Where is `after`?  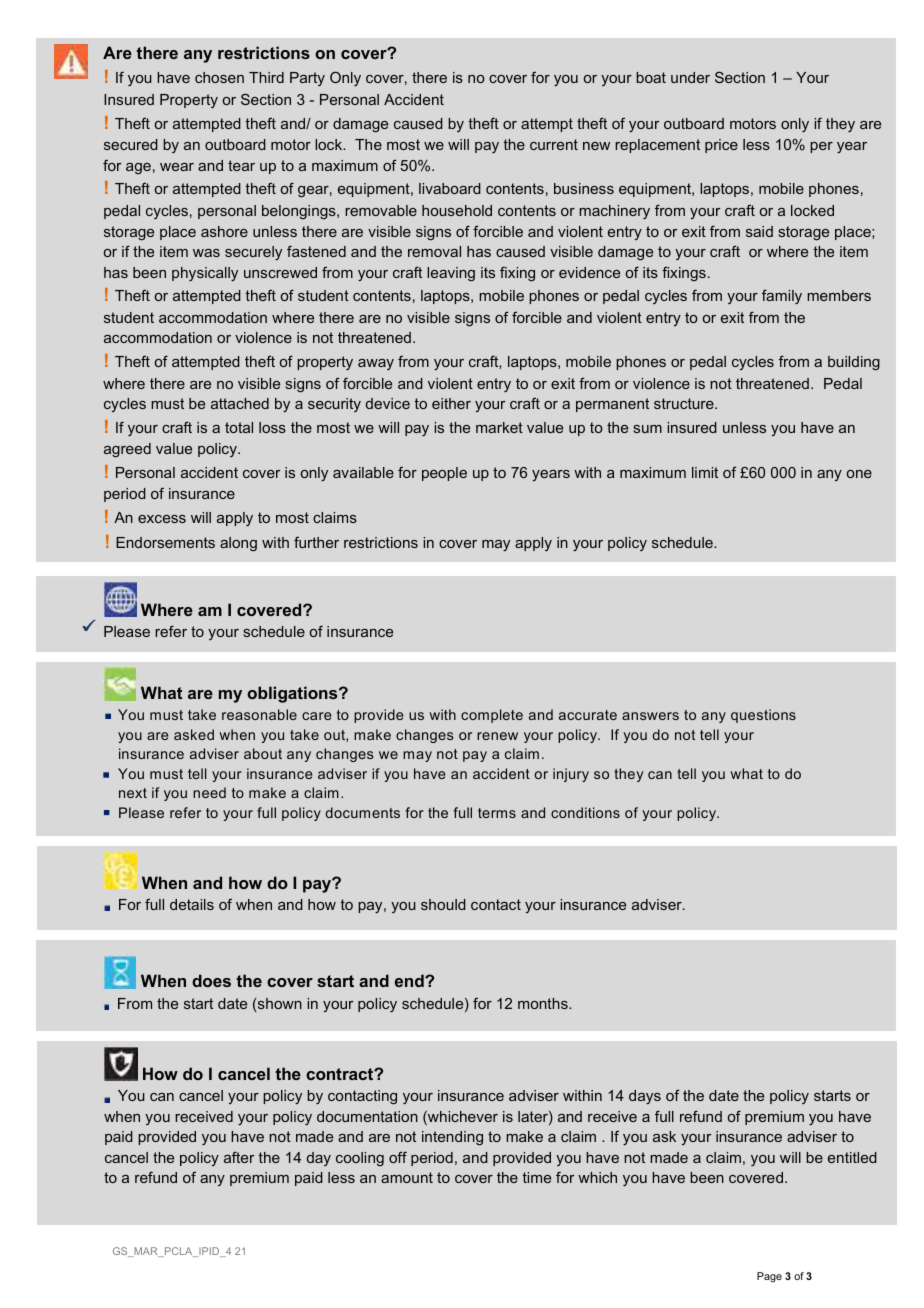
after is located at coordinates (239, 1157).
